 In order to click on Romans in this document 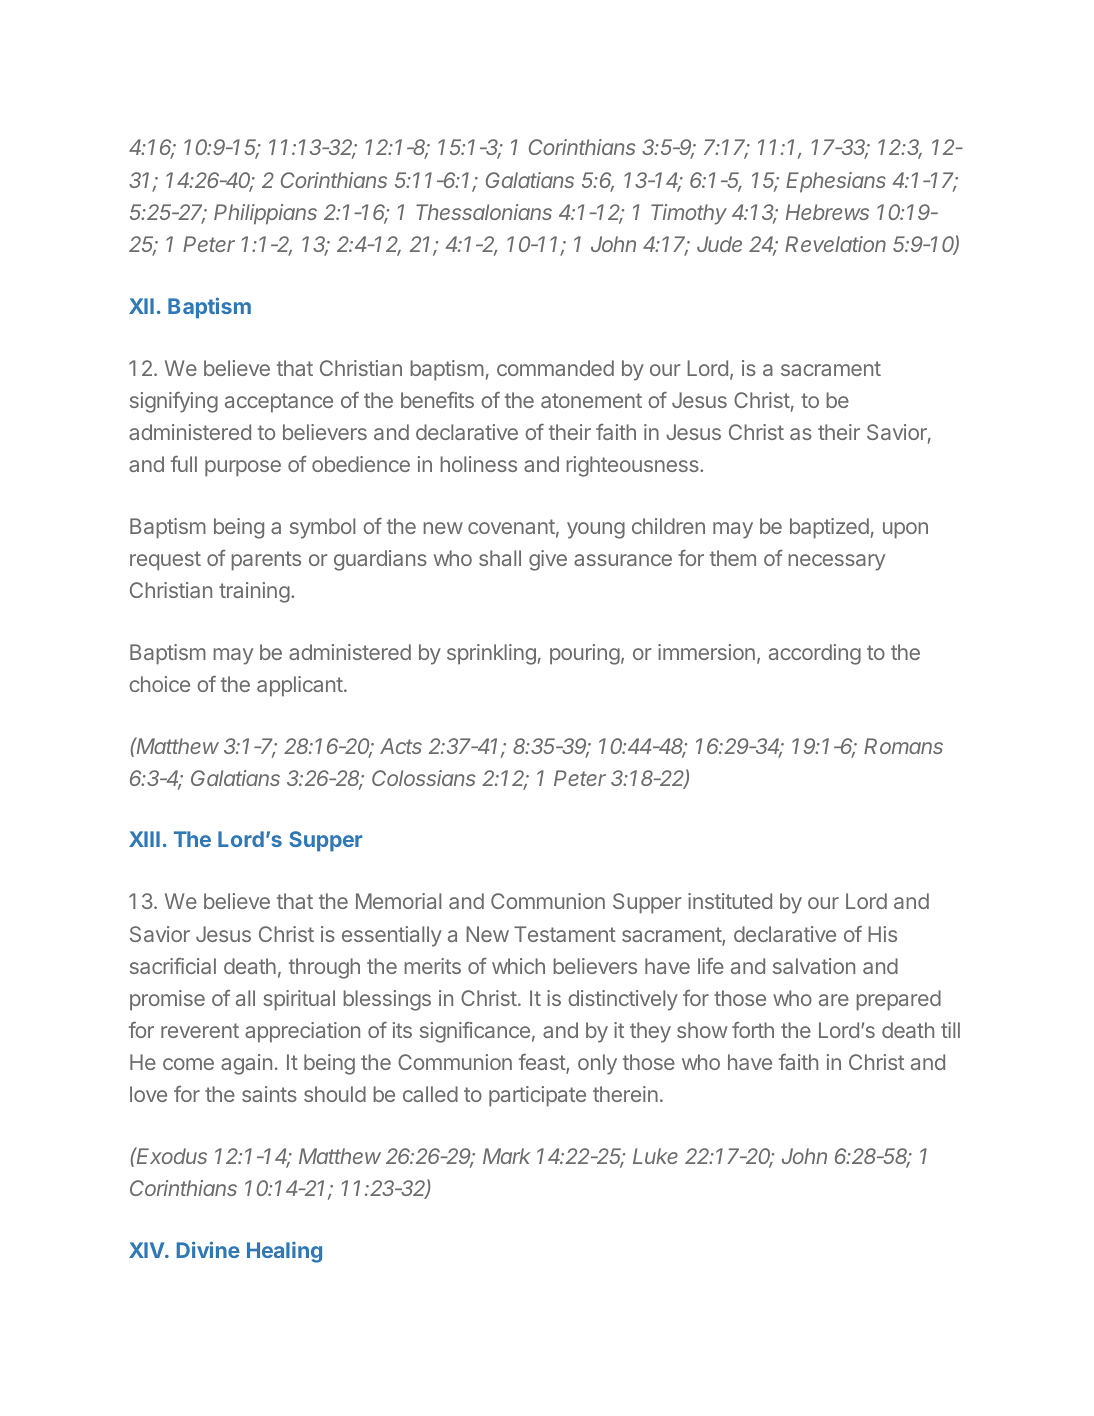, I will do `click(903, 746)`.
